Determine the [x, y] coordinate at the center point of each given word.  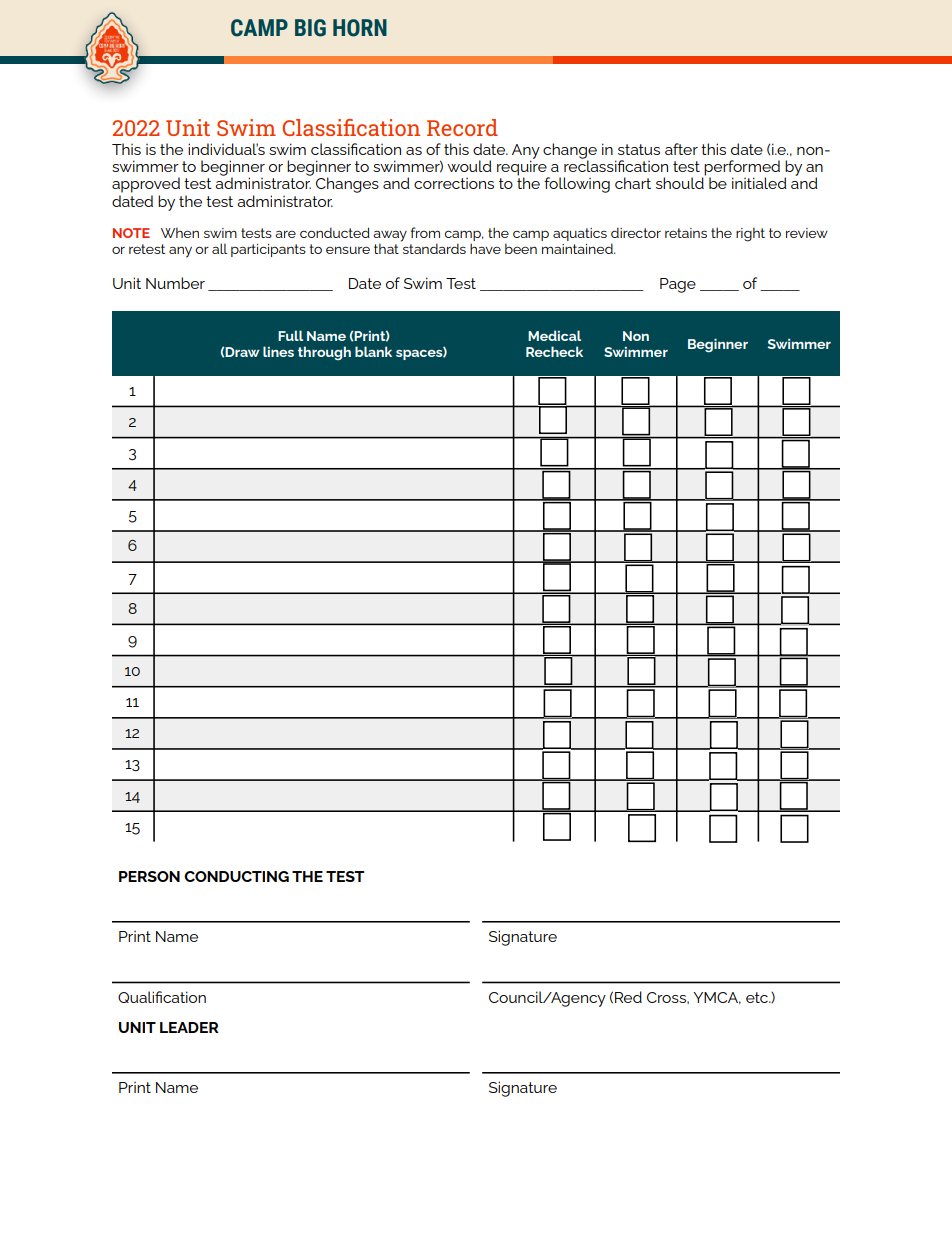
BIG [310, 28]
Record [462, 127]
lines [278, 351]
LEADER [189, 1027]
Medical [554, 335]
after [681, 149]
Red [628, 997]
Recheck [554, 351]
